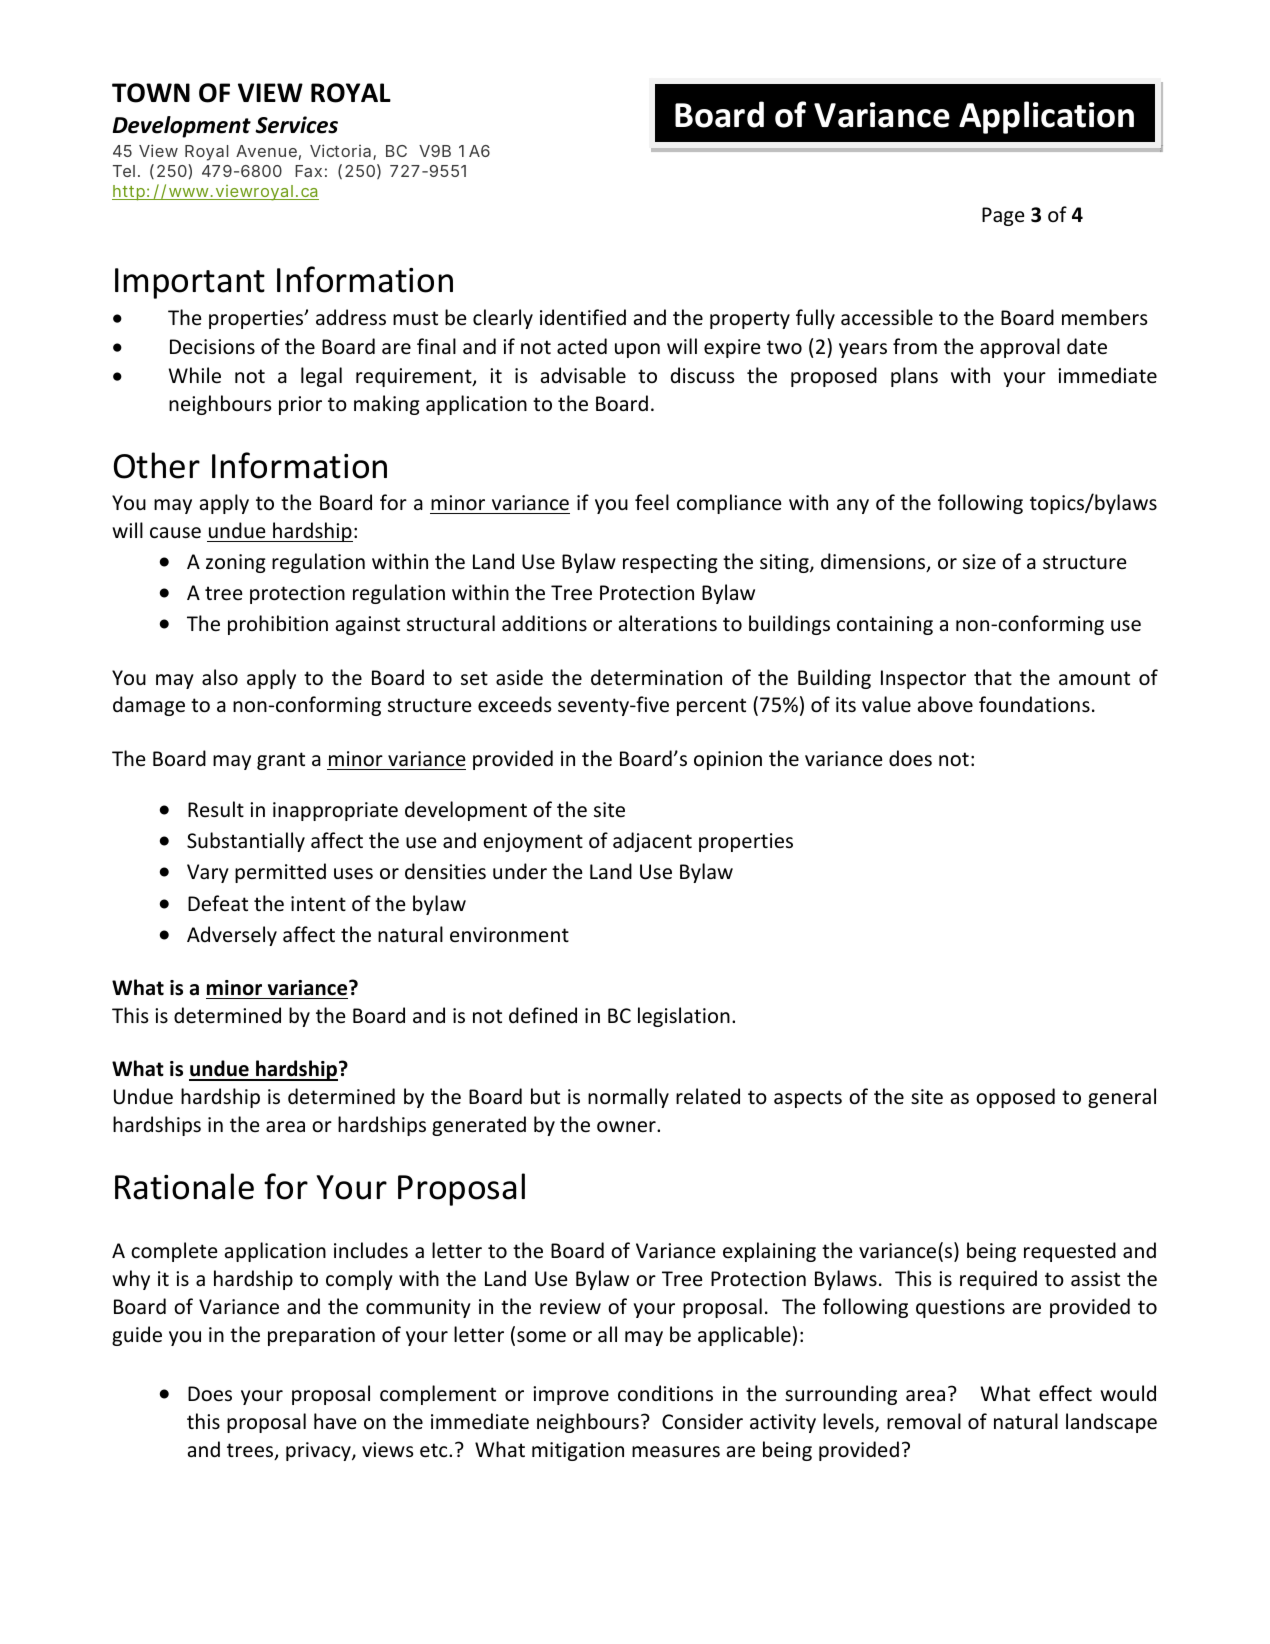 This screenshot has width=1270, height=1644. What do you see at coordinates (1015, 1098) in the screenshot?
I see `opposed` at bounding box center [1015, 1098].
